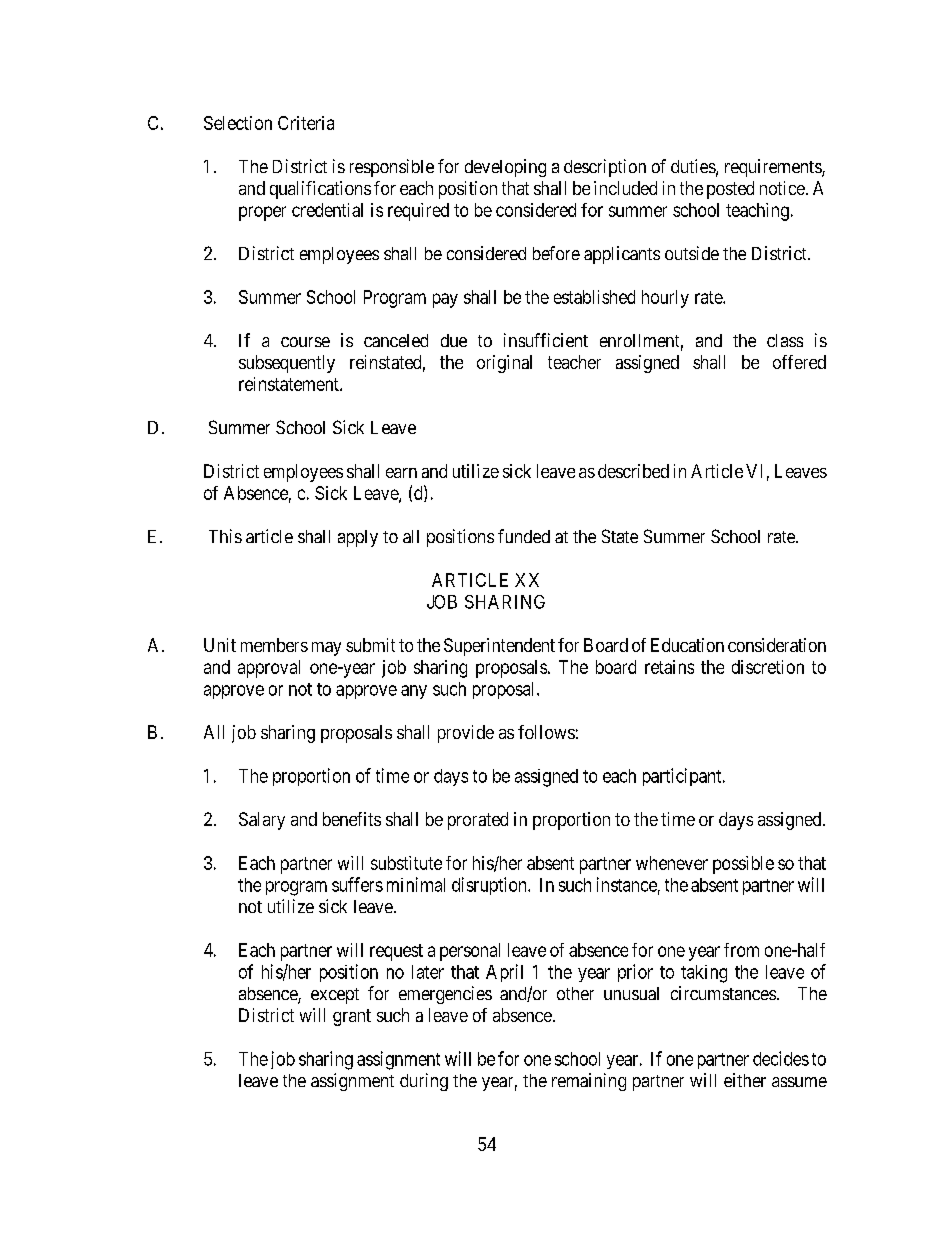  Describe the element at coordinates (274, 645) in the image. I see `members` at that location.
